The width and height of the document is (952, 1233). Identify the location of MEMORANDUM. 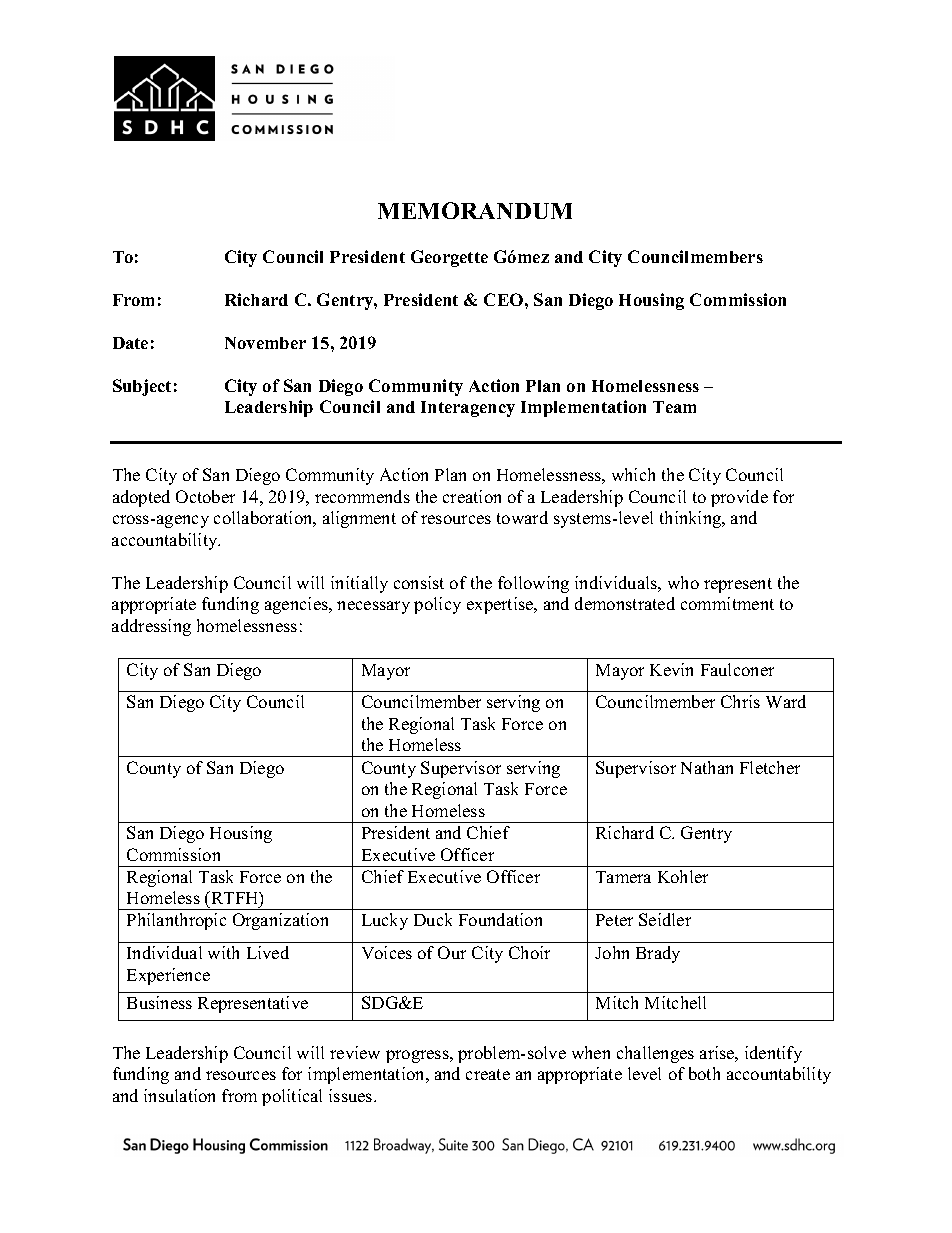
(475, 210).
